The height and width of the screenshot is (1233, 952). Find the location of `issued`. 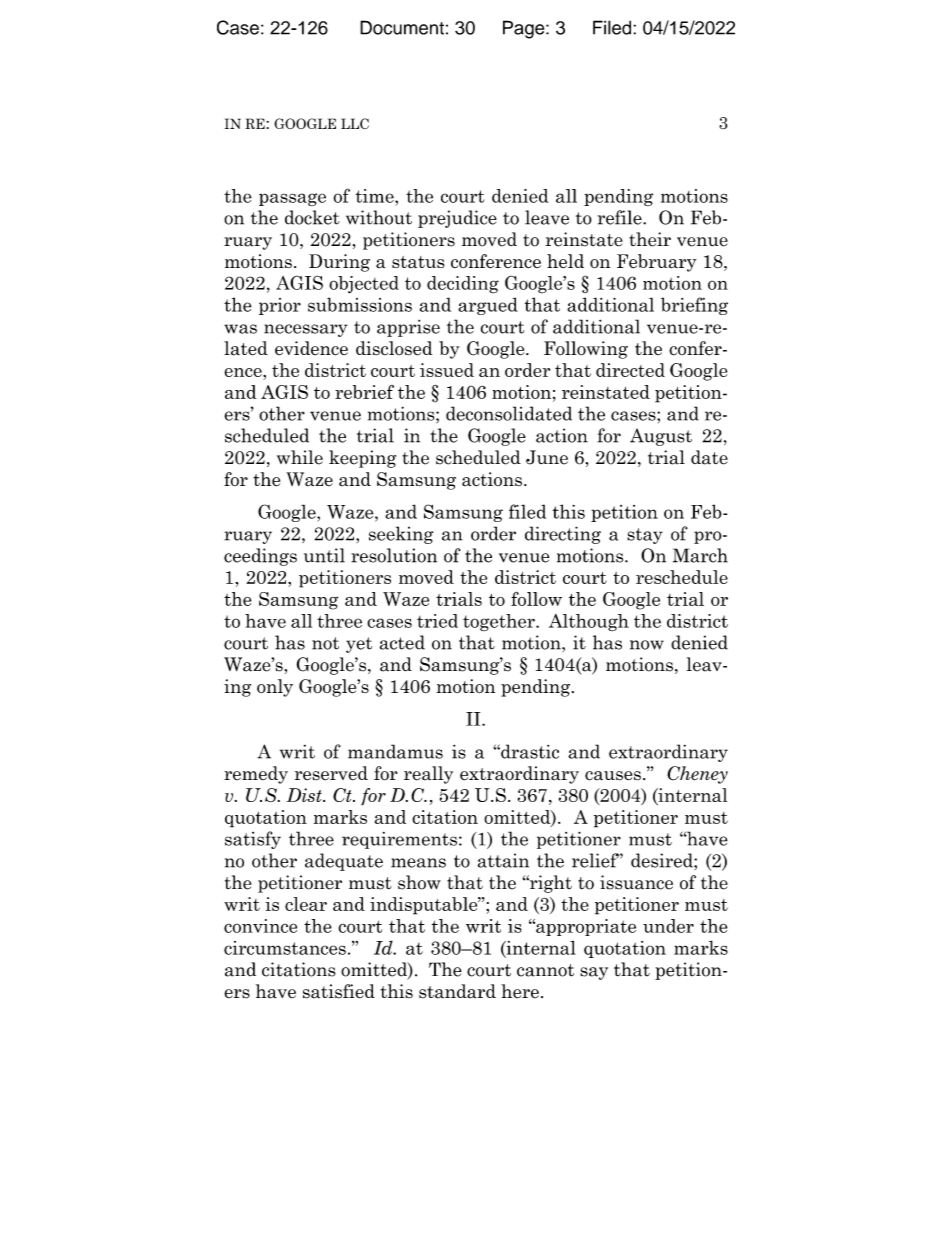

issued is located at coordinates (447, 370).
